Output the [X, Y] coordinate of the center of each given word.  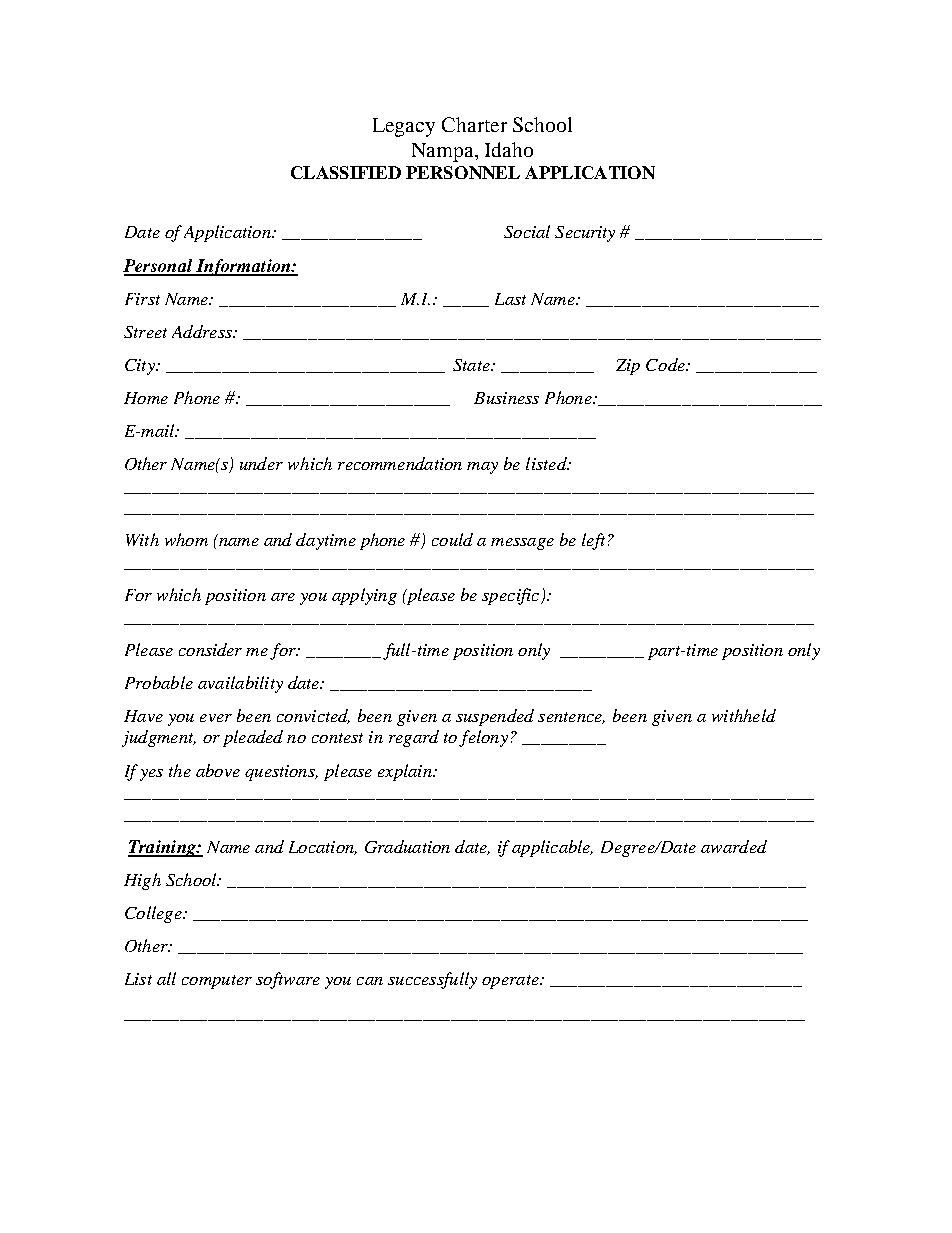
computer [217, 982]
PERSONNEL [463, 172]
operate [511, 982]
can [370, 981]
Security [585, 234]
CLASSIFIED [346, 172]
